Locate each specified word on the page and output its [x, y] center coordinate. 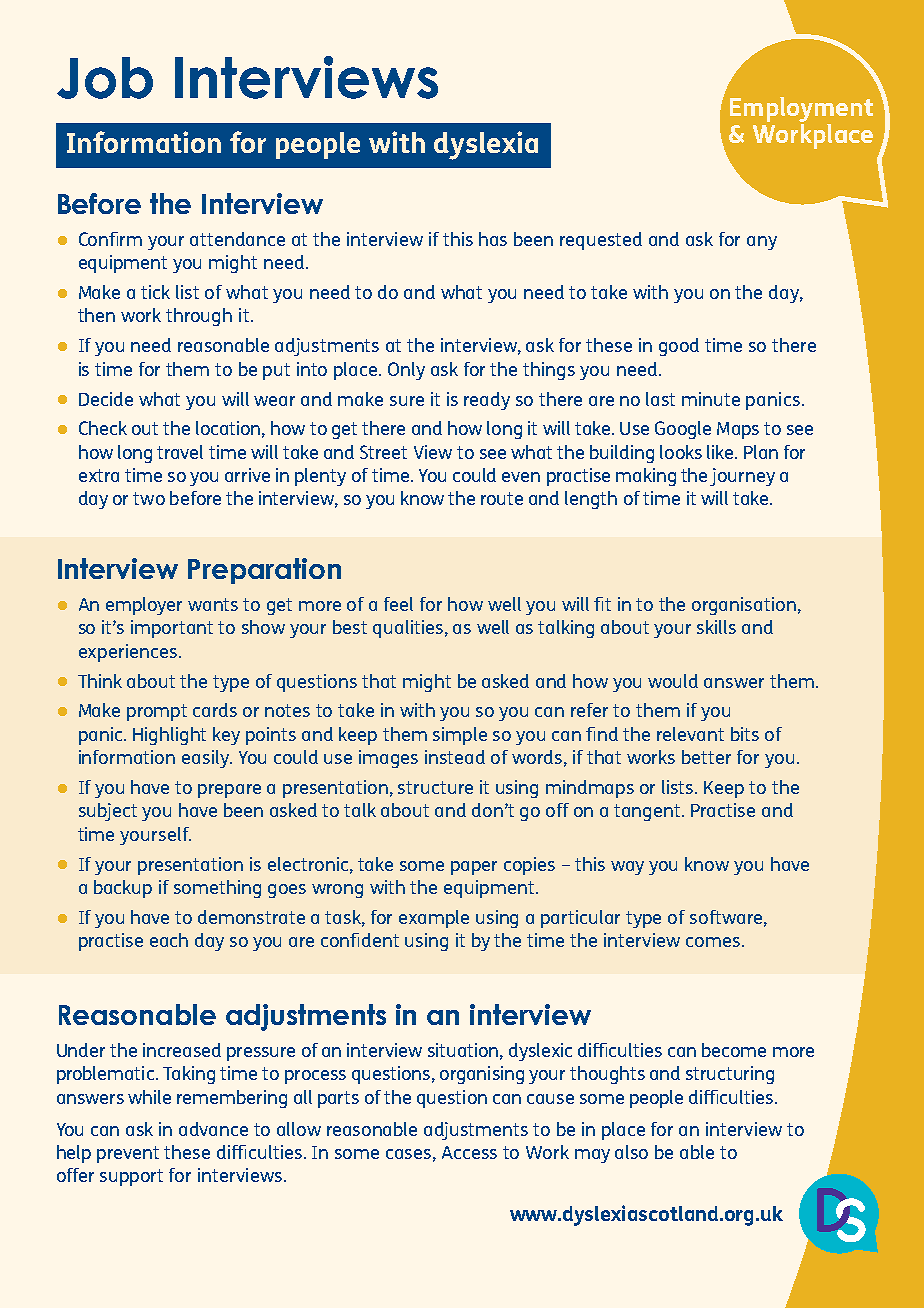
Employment [801, 109]
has [493, 239]
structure [435, 787]
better [706, 757]
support [131, 1177]
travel [180, 452]
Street [383, 452]
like [721, 452]
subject [108, 812]
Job [105, 78]
